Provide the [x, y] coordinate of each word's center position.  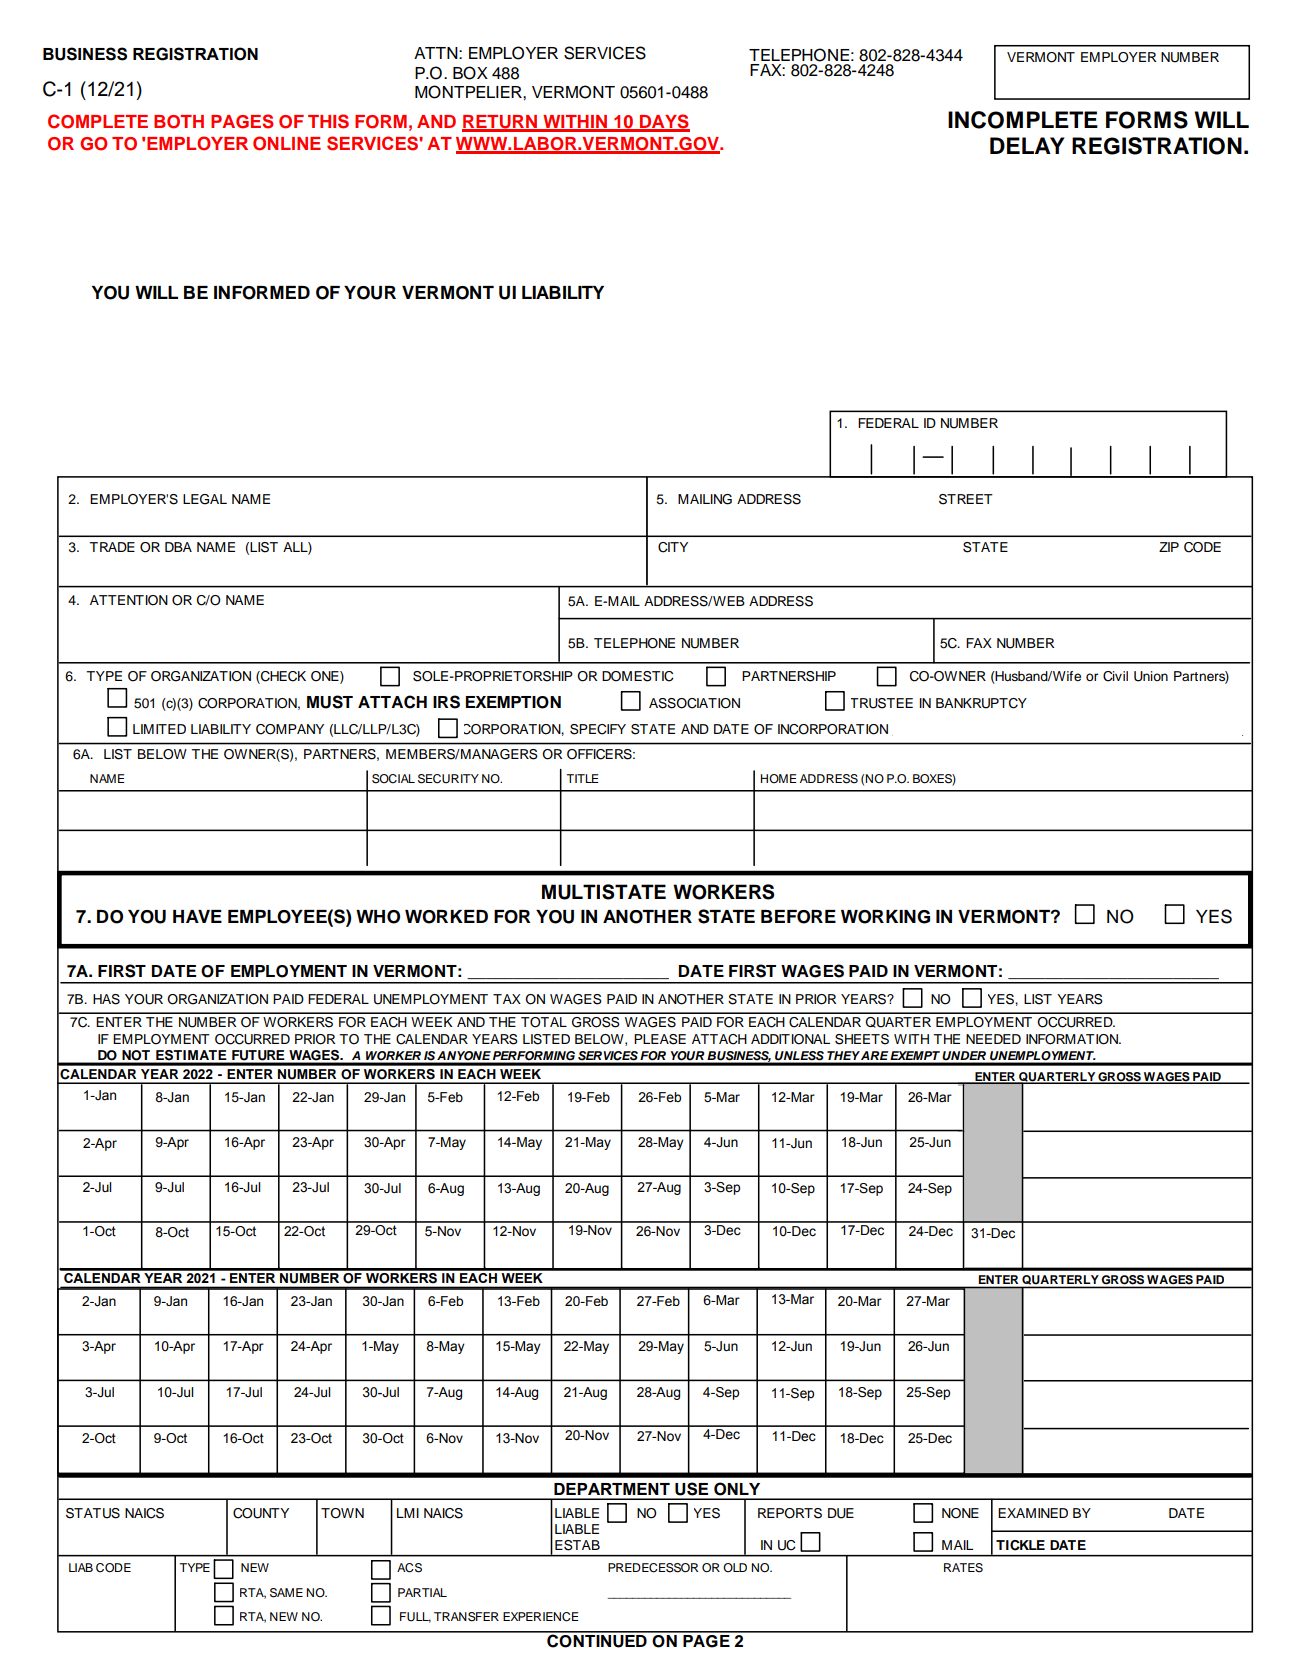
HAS [106, 999]
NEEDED [993, 1039]
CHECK [282, 677]
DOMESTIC [638, 676]
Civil [1115, 676]
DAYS [664, 122]
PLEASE [660, 1039]
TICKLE [1020, 1545]
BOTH [179, 122]
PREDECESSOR [653, 1568]
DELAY [1027, 145]
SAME [286, 1593]
